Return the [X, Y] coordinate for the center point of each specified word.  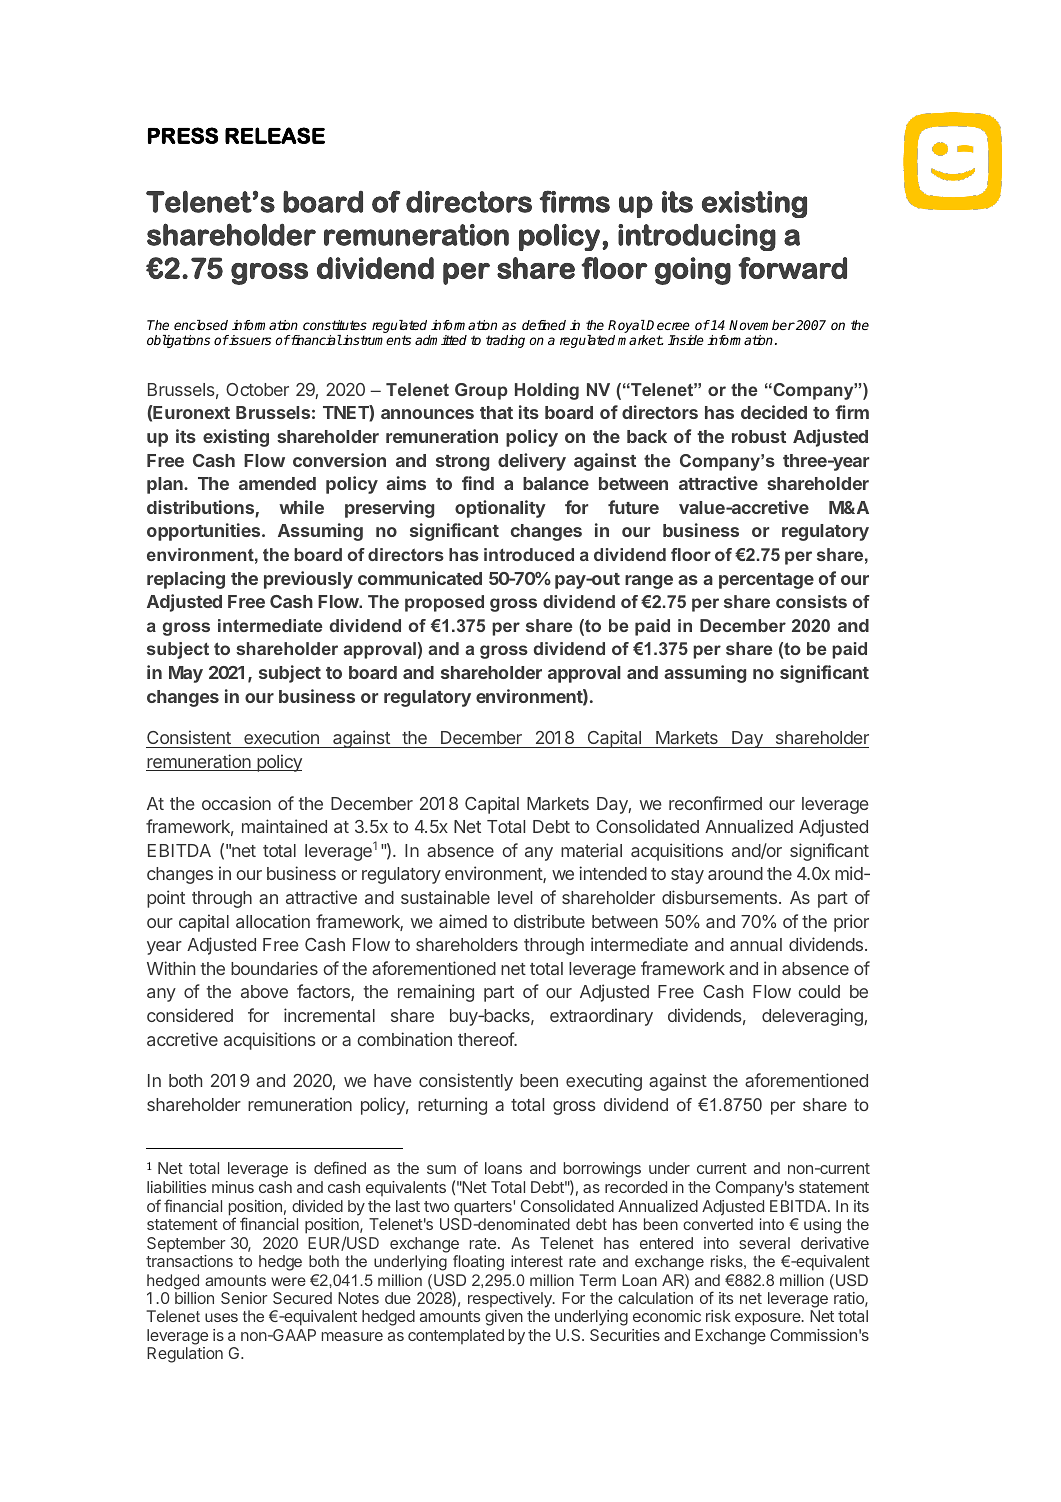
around [735, 873]
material [591, 850]
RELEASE [275, 135]
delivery [532, 462]
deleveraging [813, 1017]
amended [277, 483]
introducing [697, 237]
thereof [487, 1039]
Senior [244, 1298]
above [264, 991]
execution [281, 739]
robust [759, 436]
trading [505, 341]
